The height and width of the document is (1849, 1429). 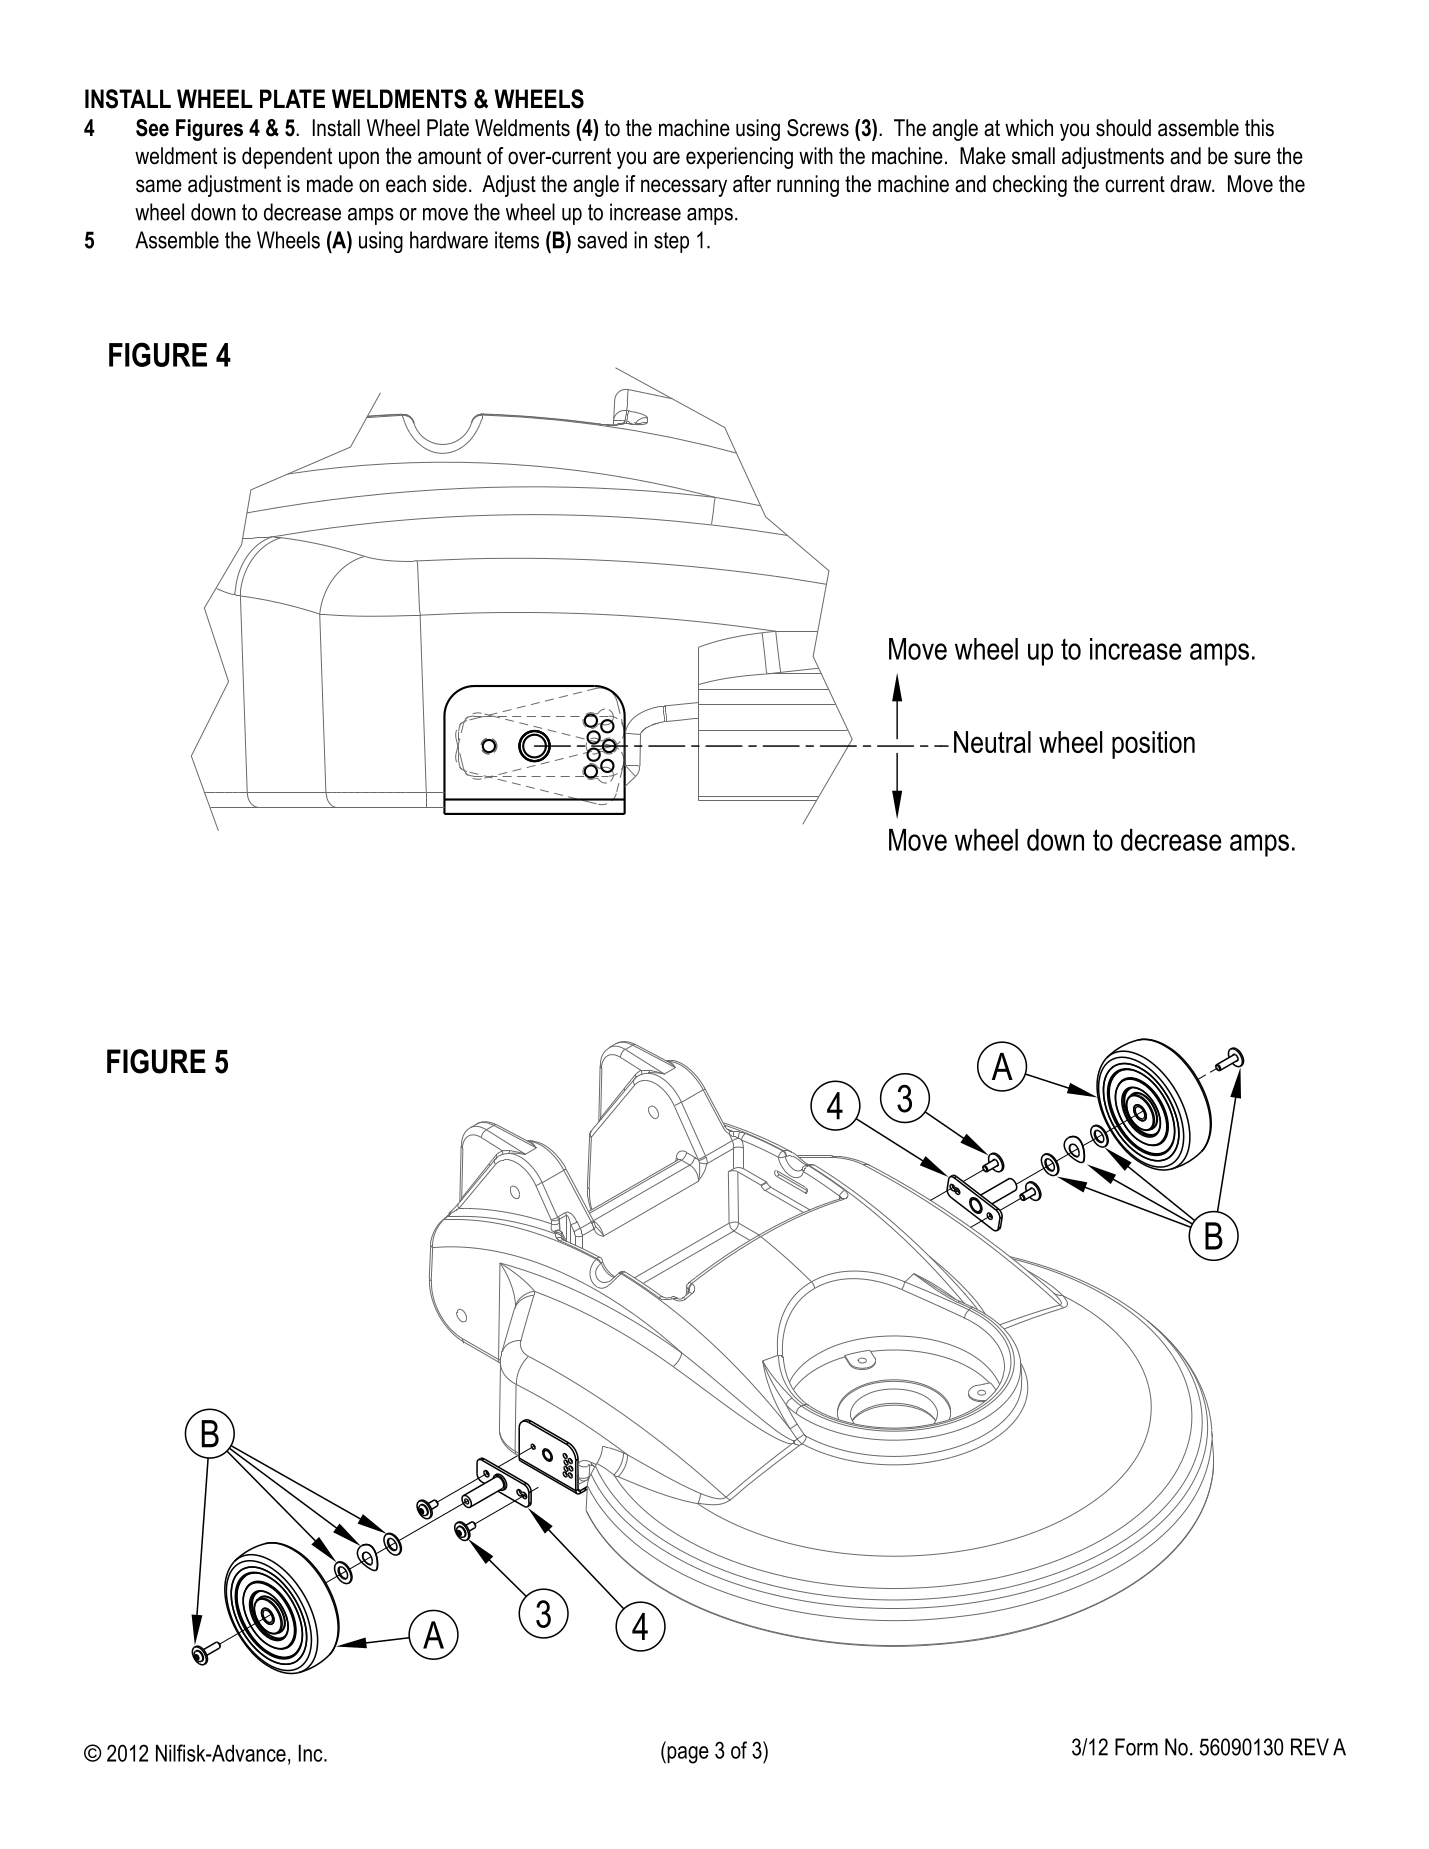 What do you see at coordinates (752, 184) in the document?
I see `after` at bounding box center [752, 184].
